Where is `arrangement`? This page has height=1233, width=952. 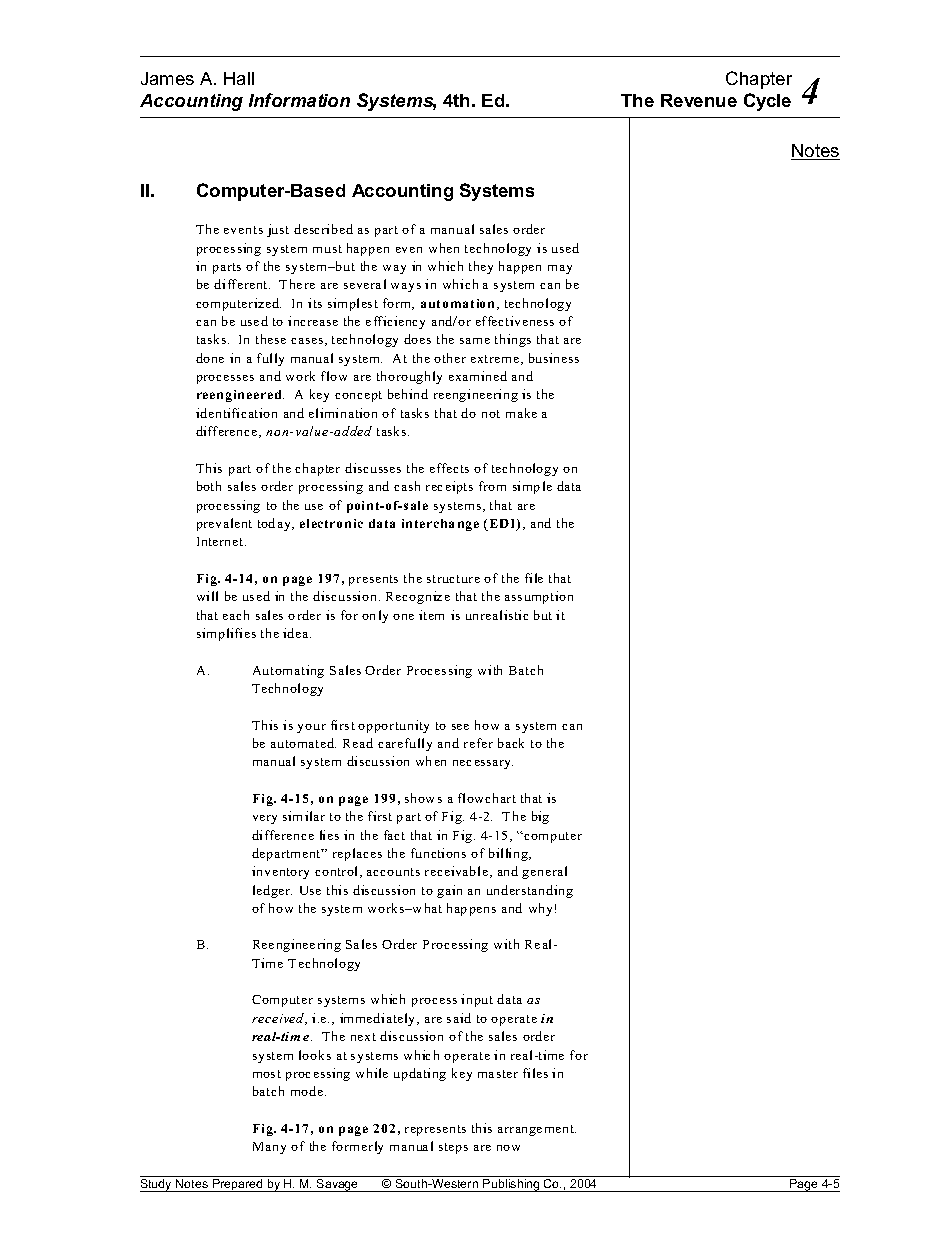 arrangement is located at coordinates (537, 1130).
